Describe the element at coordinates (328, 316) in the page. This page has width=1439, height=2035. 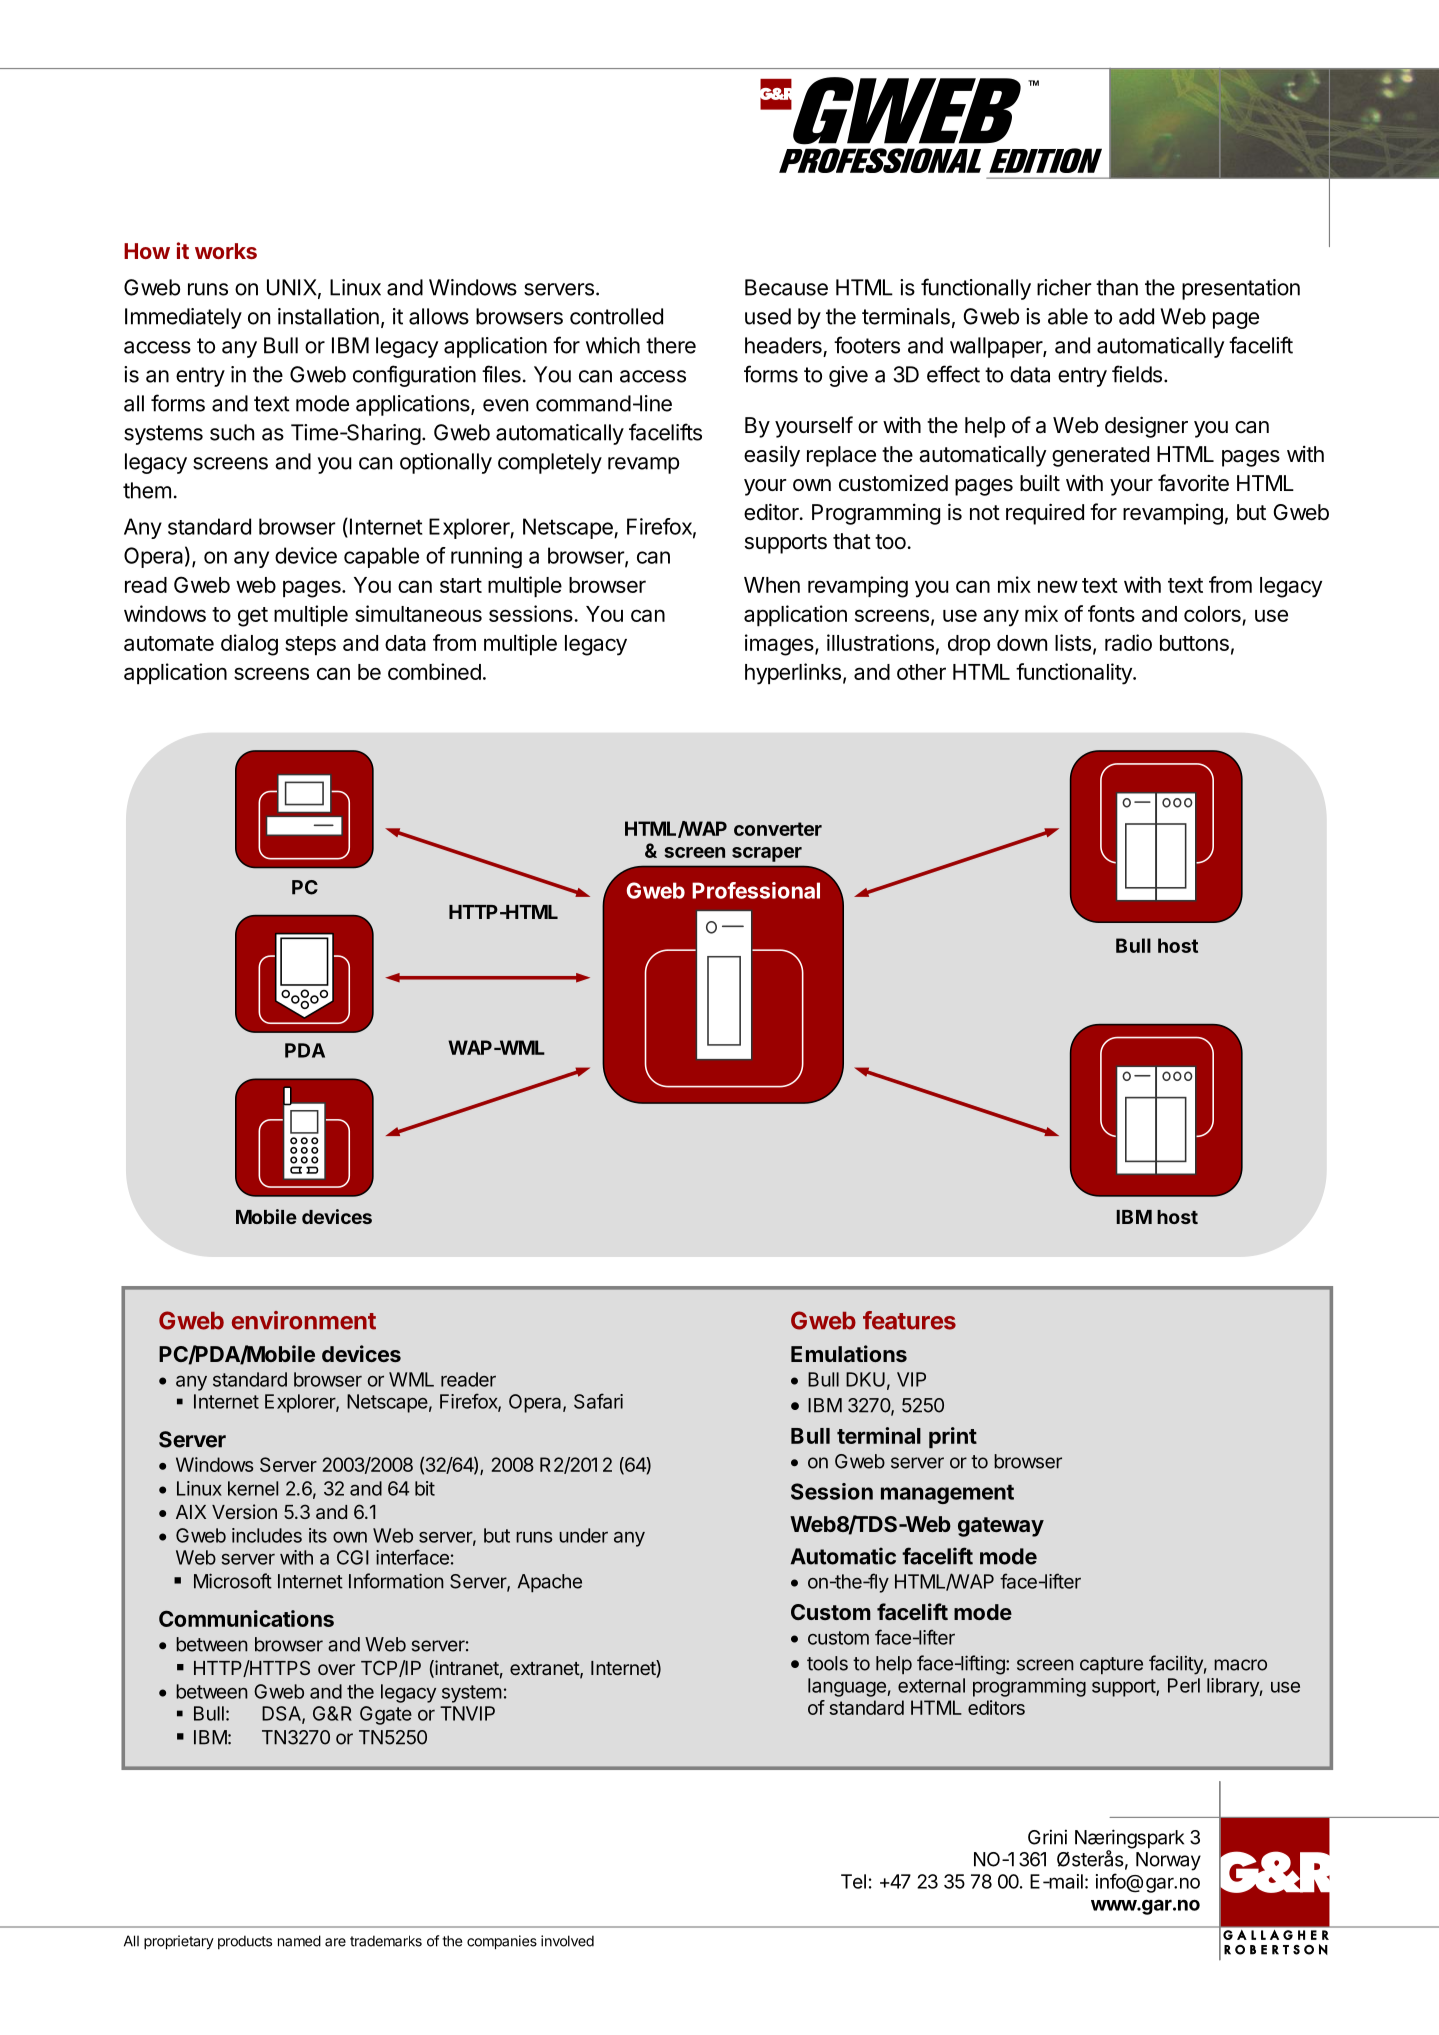
I see `installation` at that location.
